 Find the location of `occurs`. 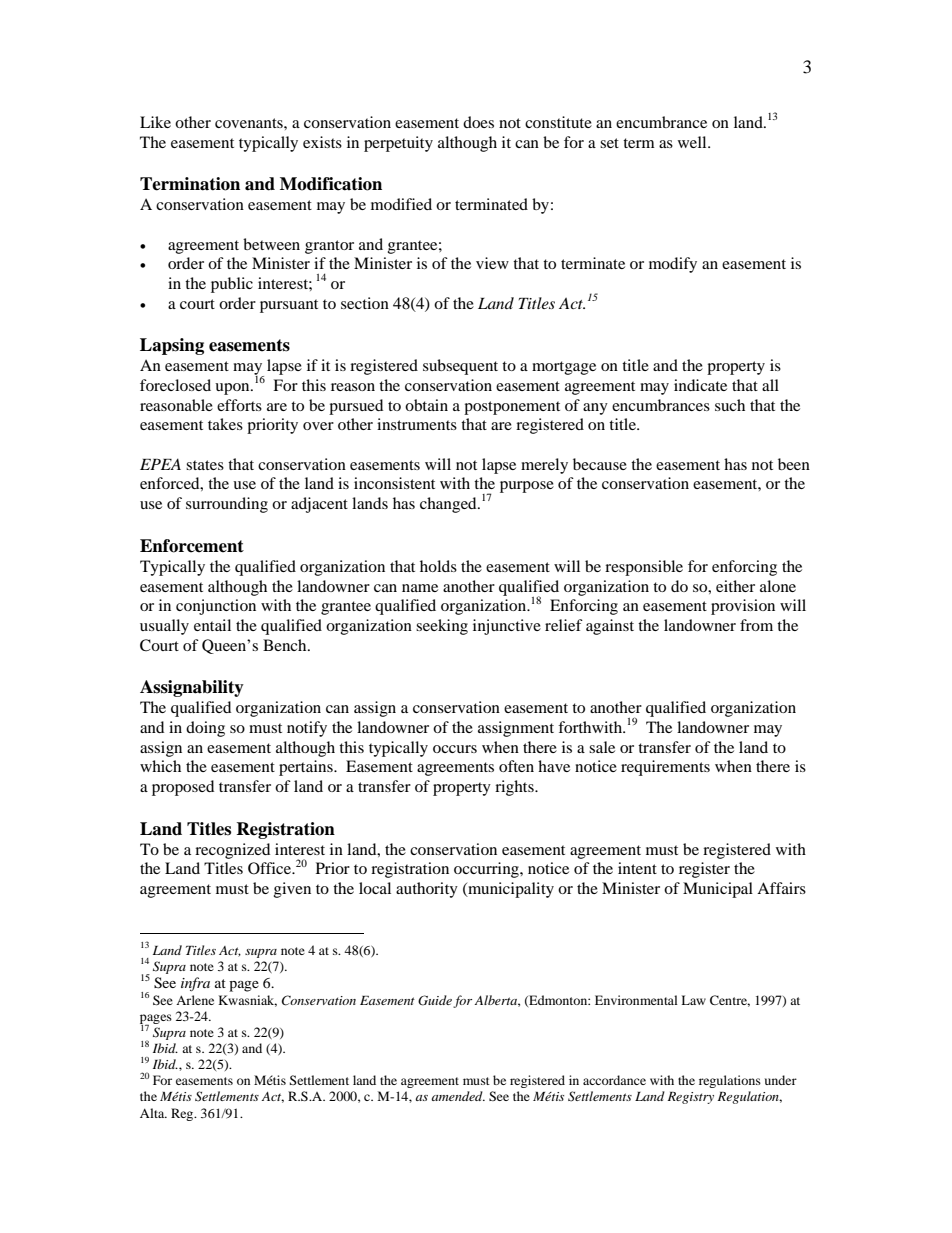

occurs is located at coordinates (455, 749).
